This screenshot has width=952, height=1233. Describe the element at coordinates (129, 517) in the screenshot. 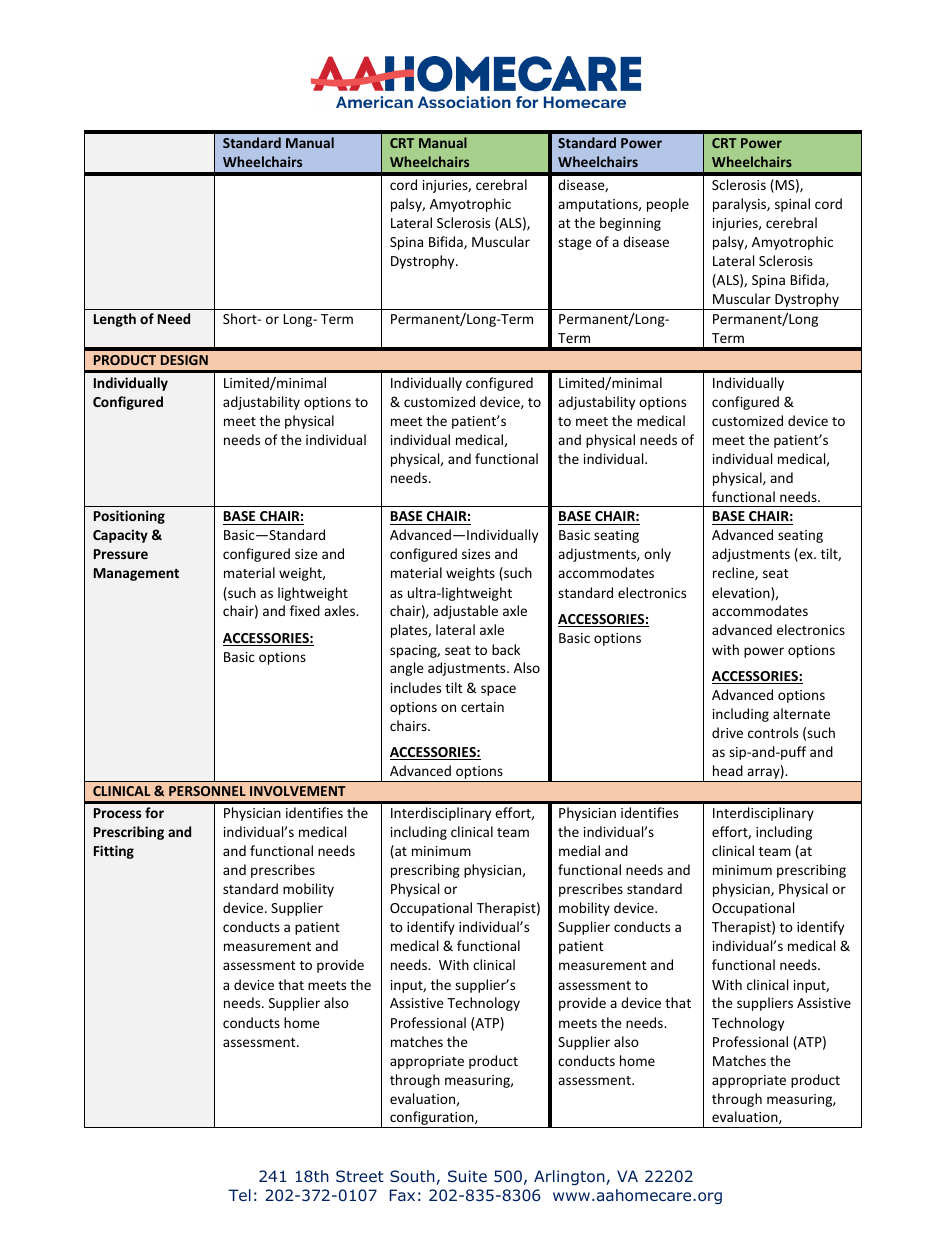

I see `Positioning` at that location.
